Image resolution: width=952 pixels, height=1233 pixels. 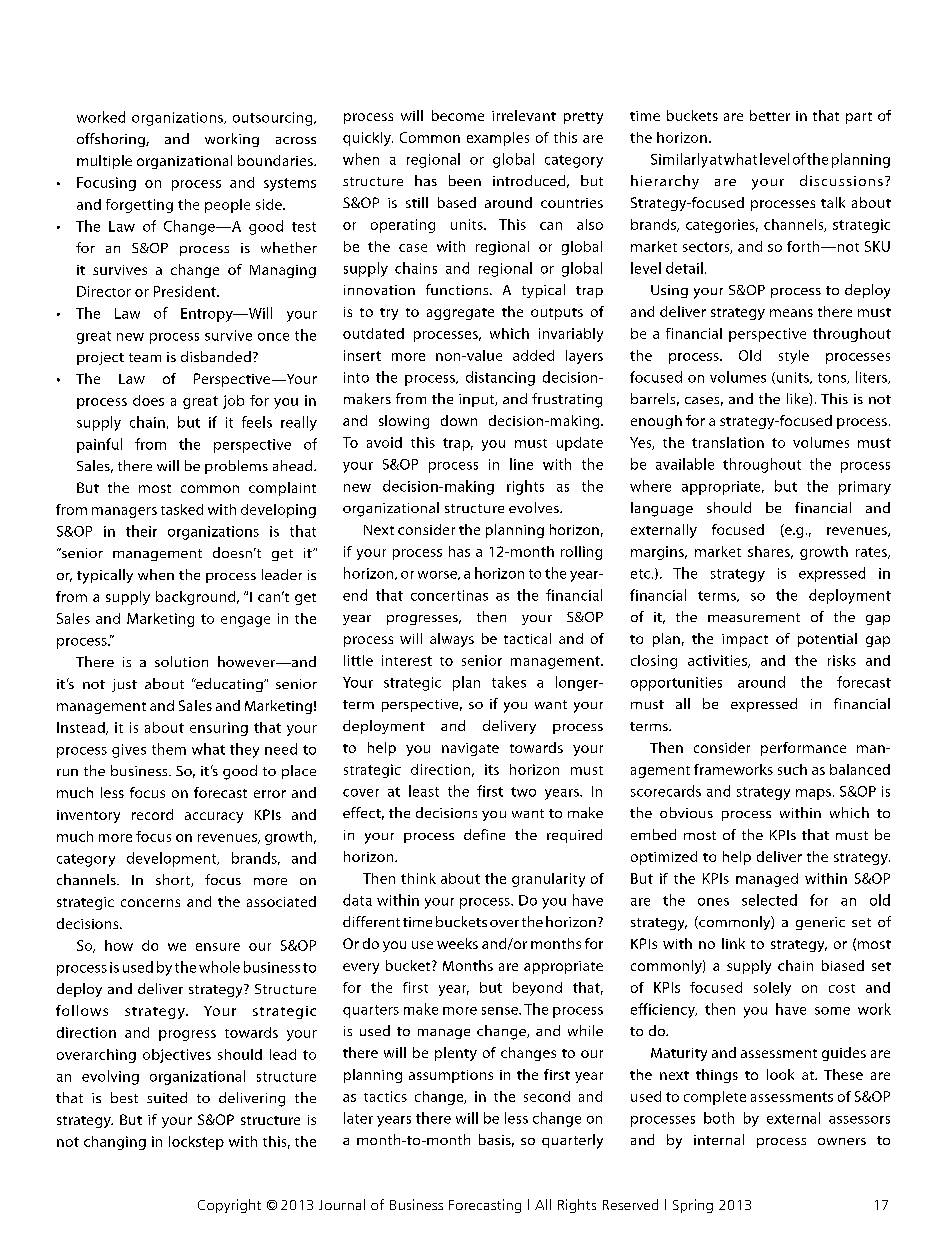 What do you see at coordinates (865, 488) in the screenshot?
I see `primary` at bounding box center [865, 488].
